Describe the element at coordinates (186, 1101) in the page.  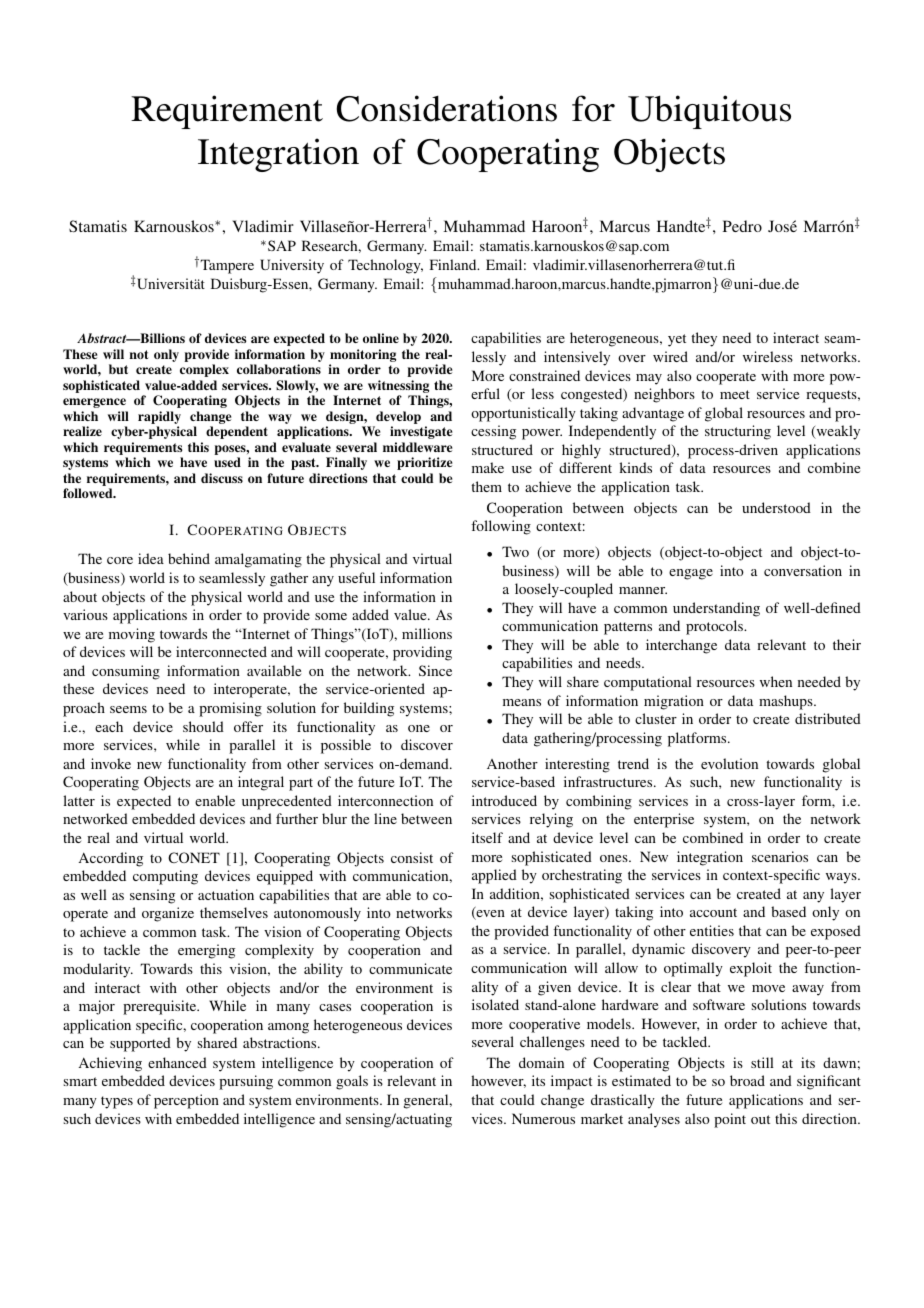
I see `perception` at that location.
